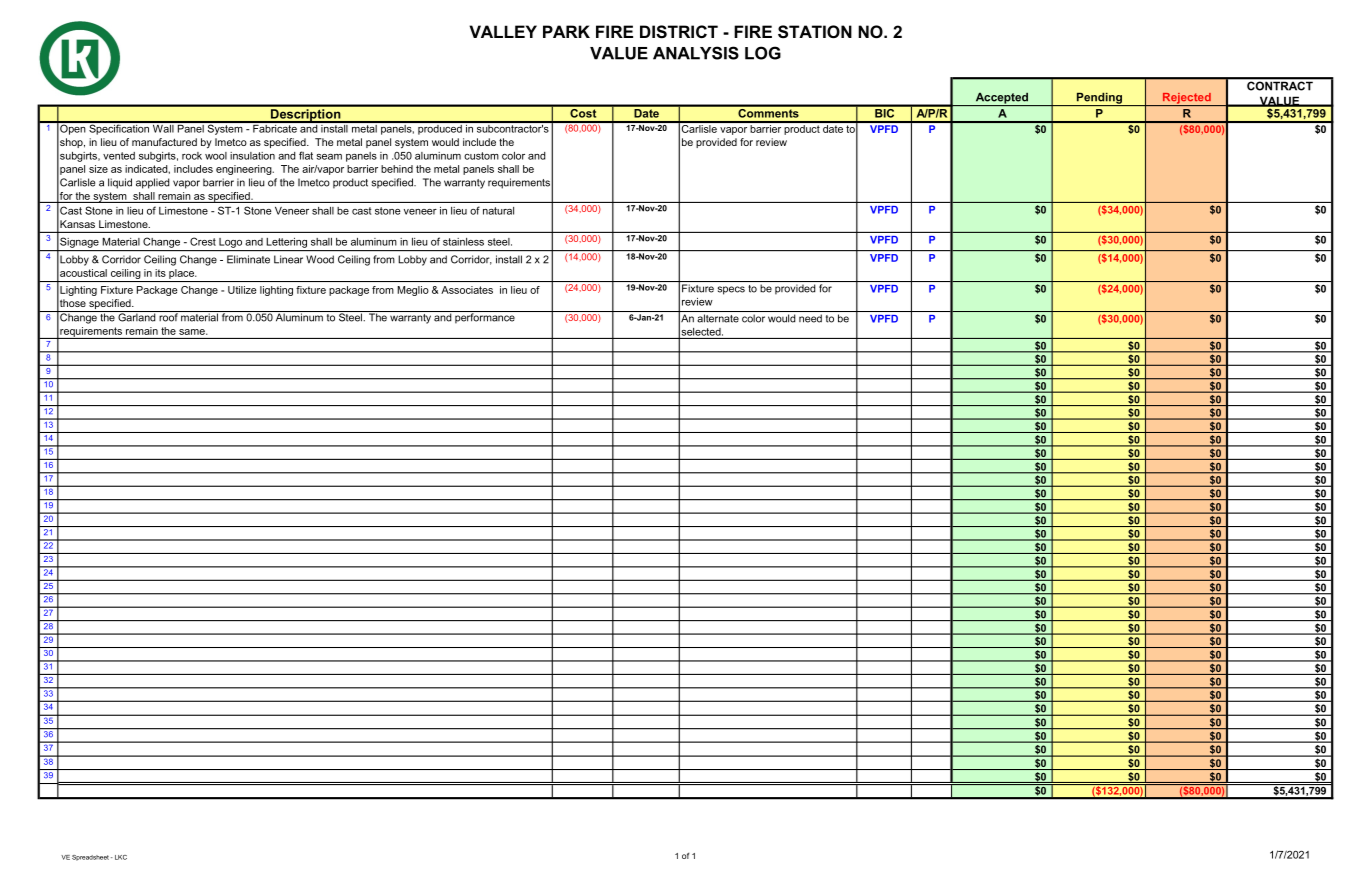 This page has width=1372, height=887. What do you see at coordinates (168, 316) in the page?
I see `roof` at bounding box center [168, 316].
